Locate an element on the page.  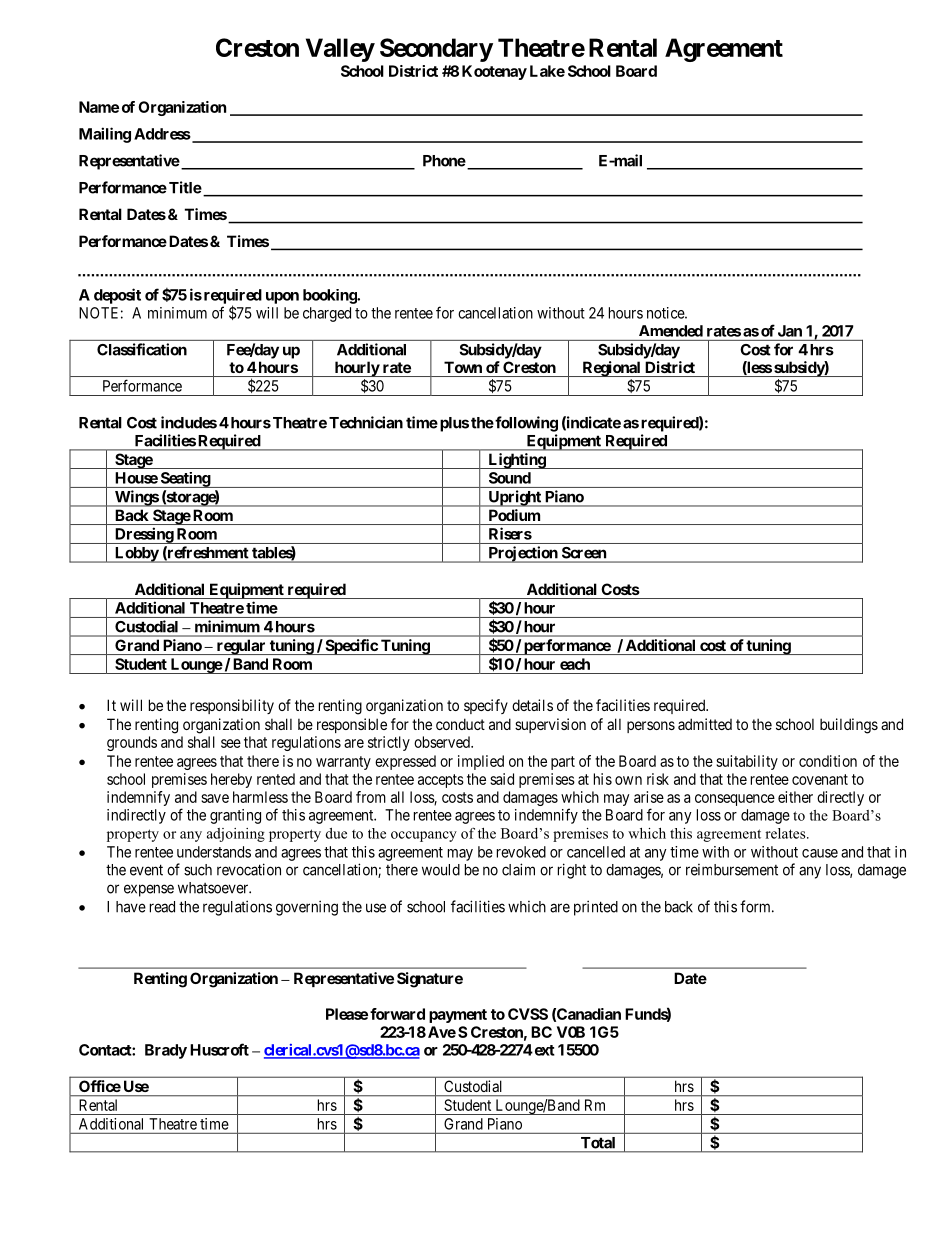
specify is located at coordinates (486, 706).
